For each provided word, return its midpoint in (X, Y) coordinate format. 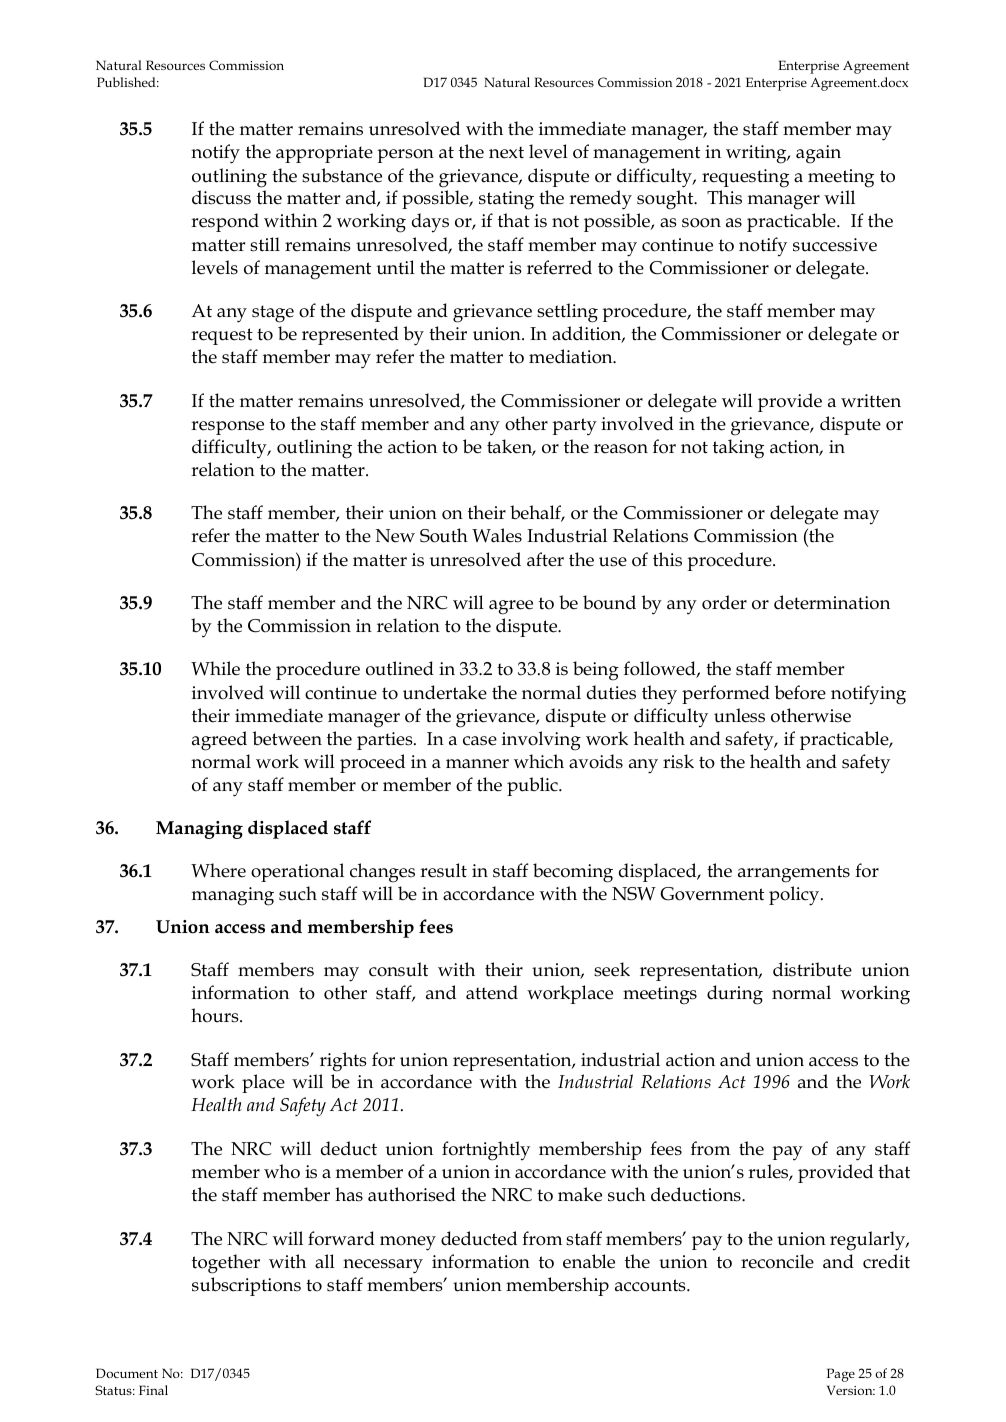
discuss (221, 197)
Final (153, 1390)
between (287, 738)
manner (477, 764)
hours (216, 1015)
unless (739, 715)
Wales (497, 535)
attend (492, 992)
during (735, 995)
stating (506, 200)
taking (738, 449)
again (818, 154)
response (227, 428)
